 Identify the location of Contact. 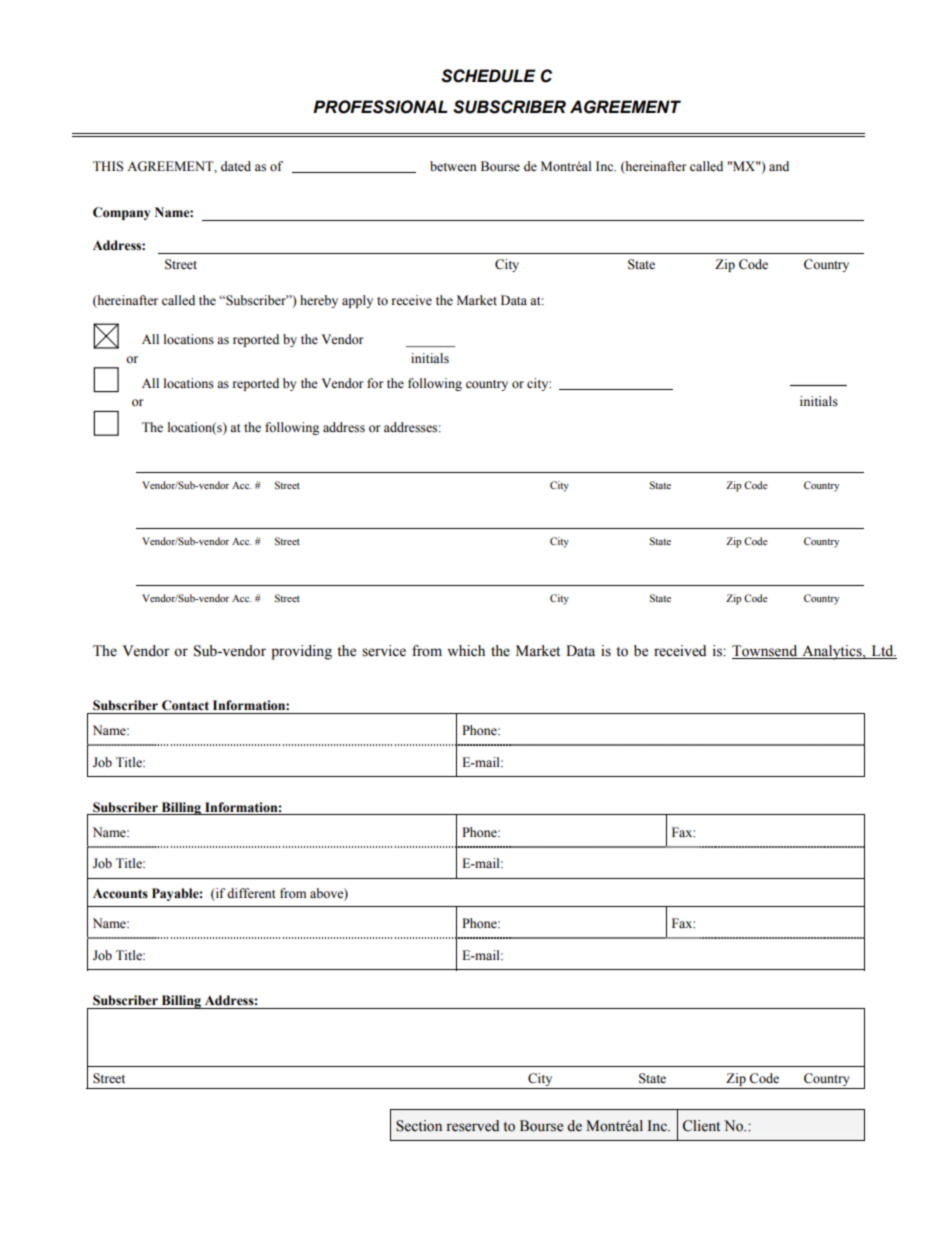
(185, 705).
